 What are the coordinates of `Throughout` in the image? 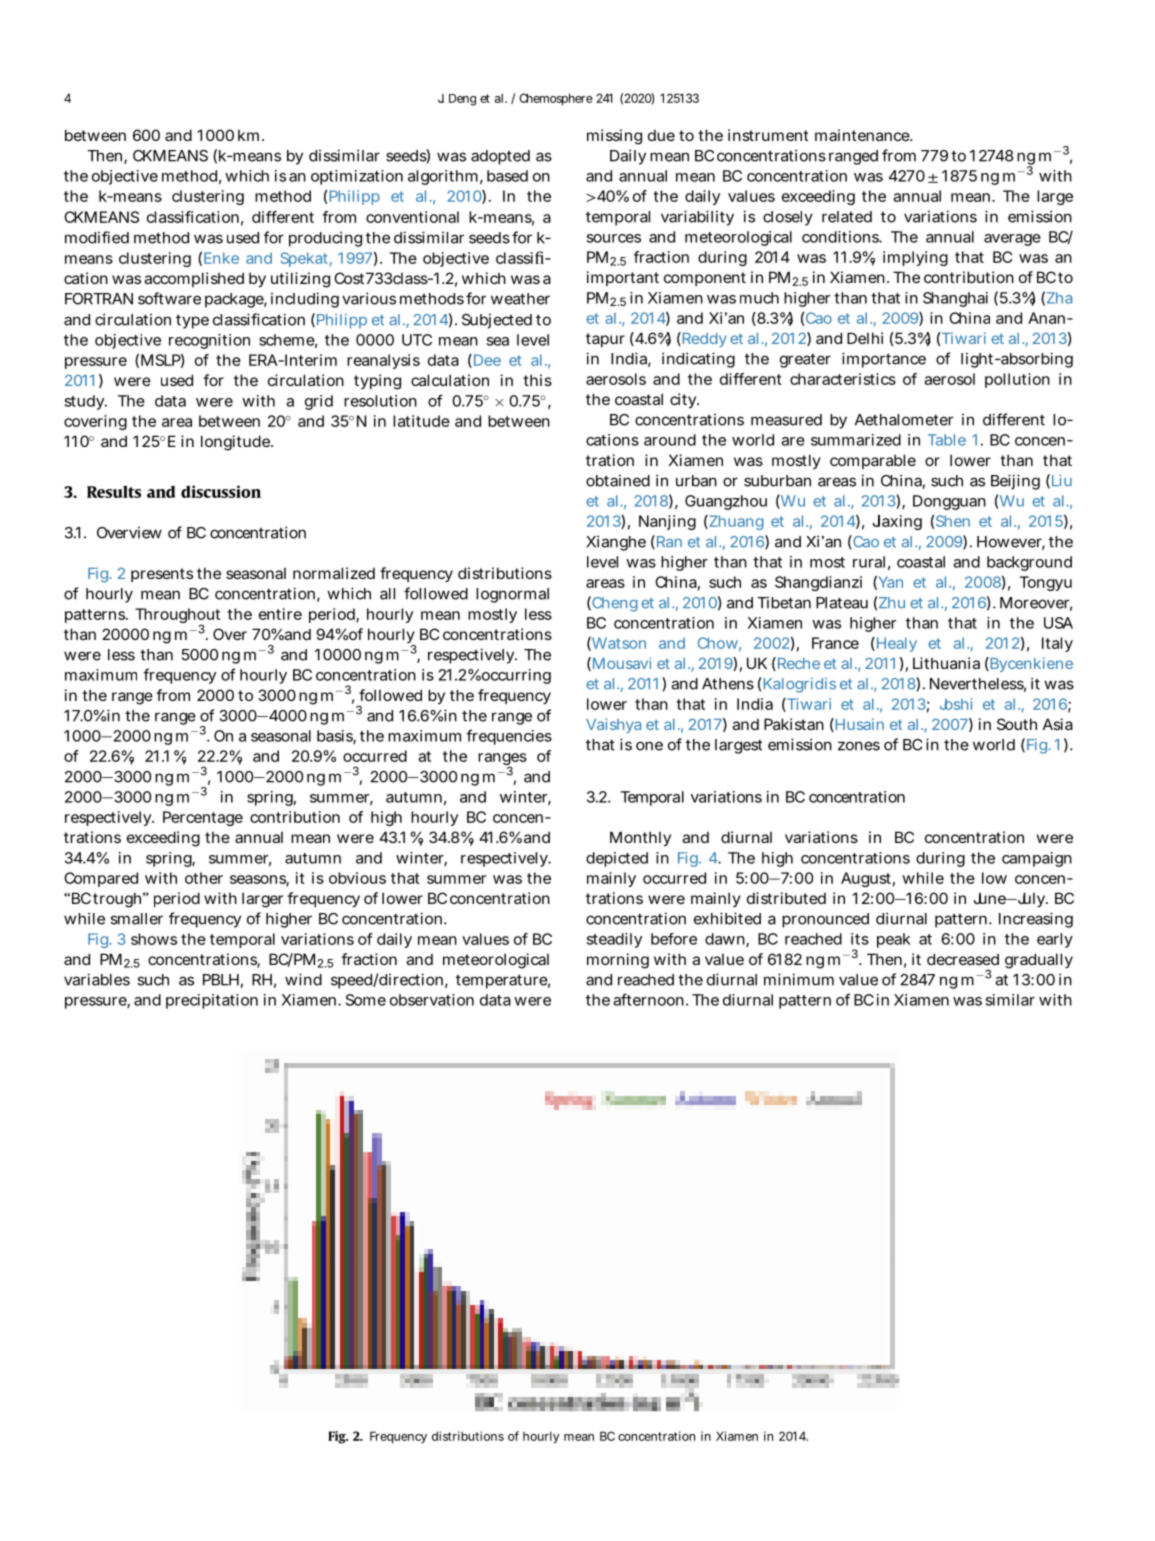 It's located at (177, 617).
